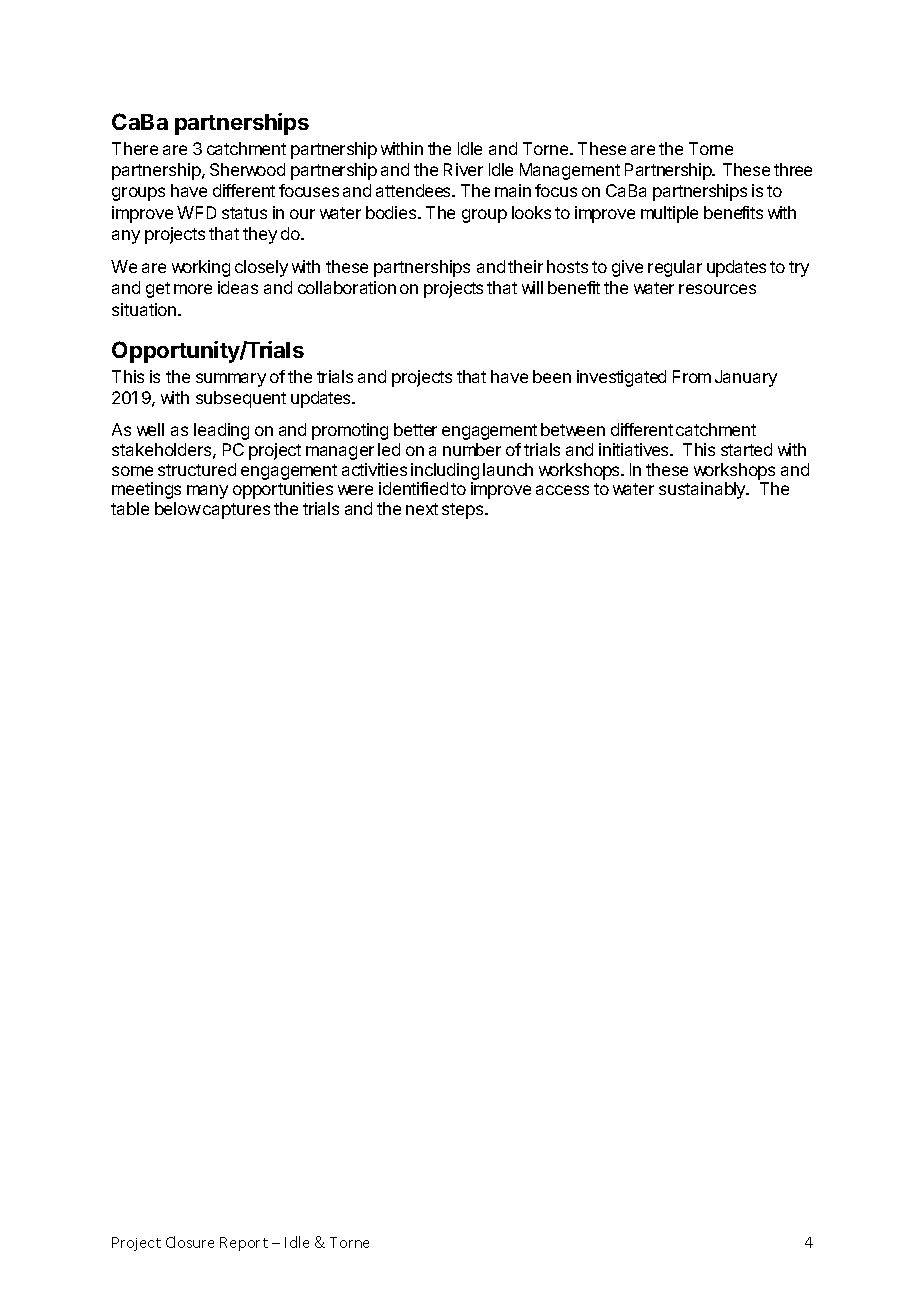  I want to click on sustainably, so click(703, 490).
